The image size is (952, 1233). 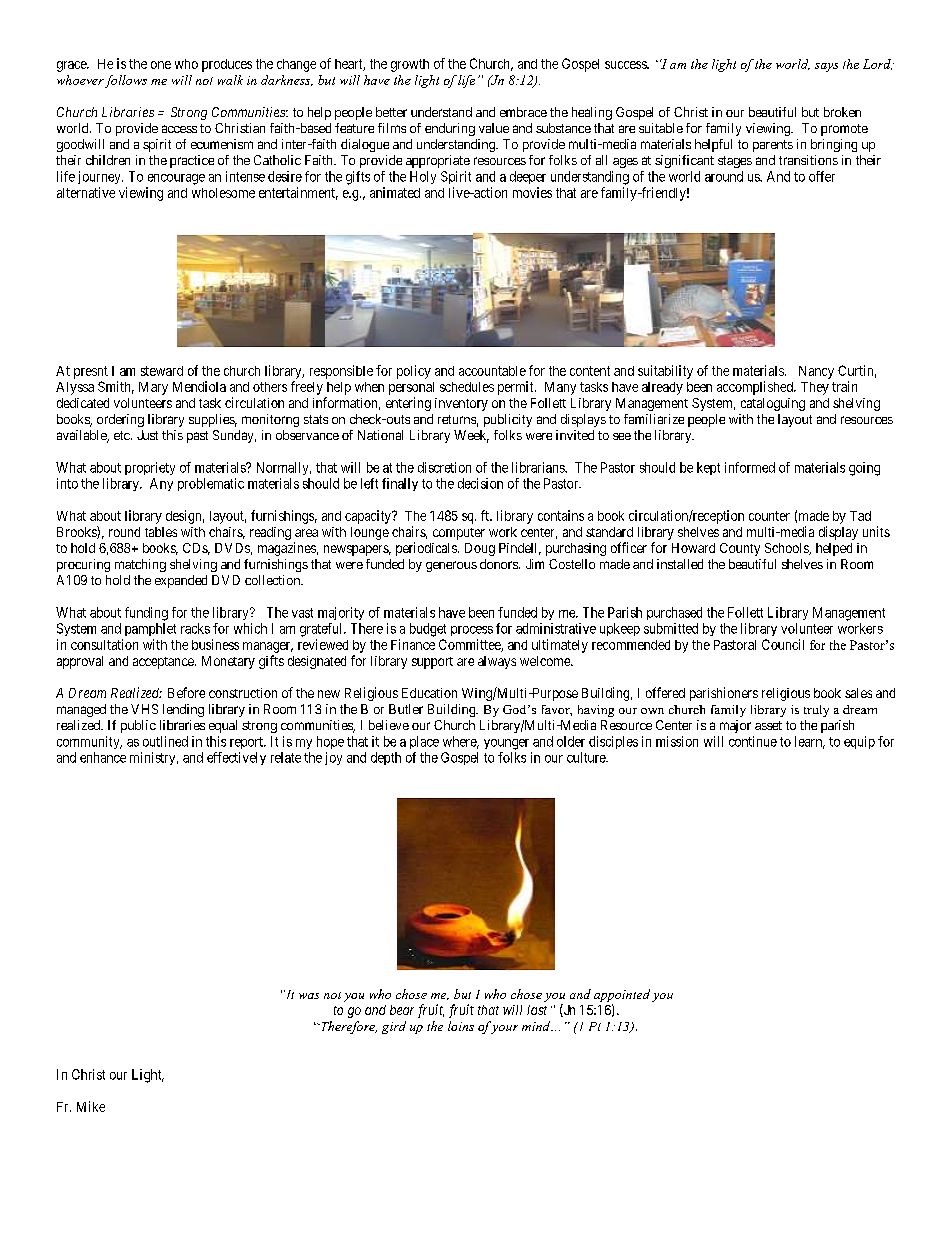 I want to click on expanded, so click(x=181, y=581).
